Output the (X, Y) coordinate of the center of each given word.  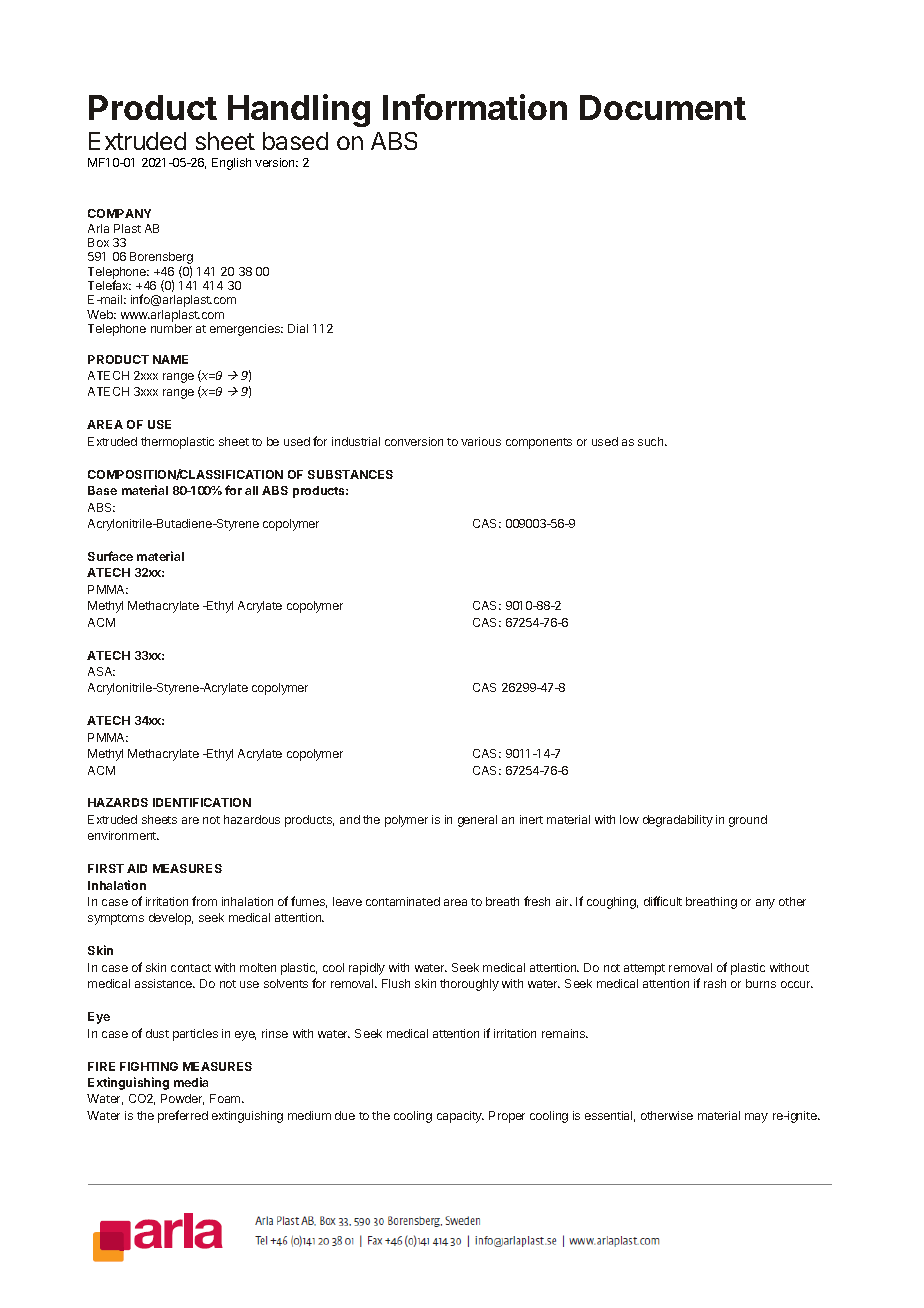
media (191, 1082)
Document (663, 107)
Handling (299, 110)
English (231, 164)
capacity (460, 1117)
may (756, 1118)
